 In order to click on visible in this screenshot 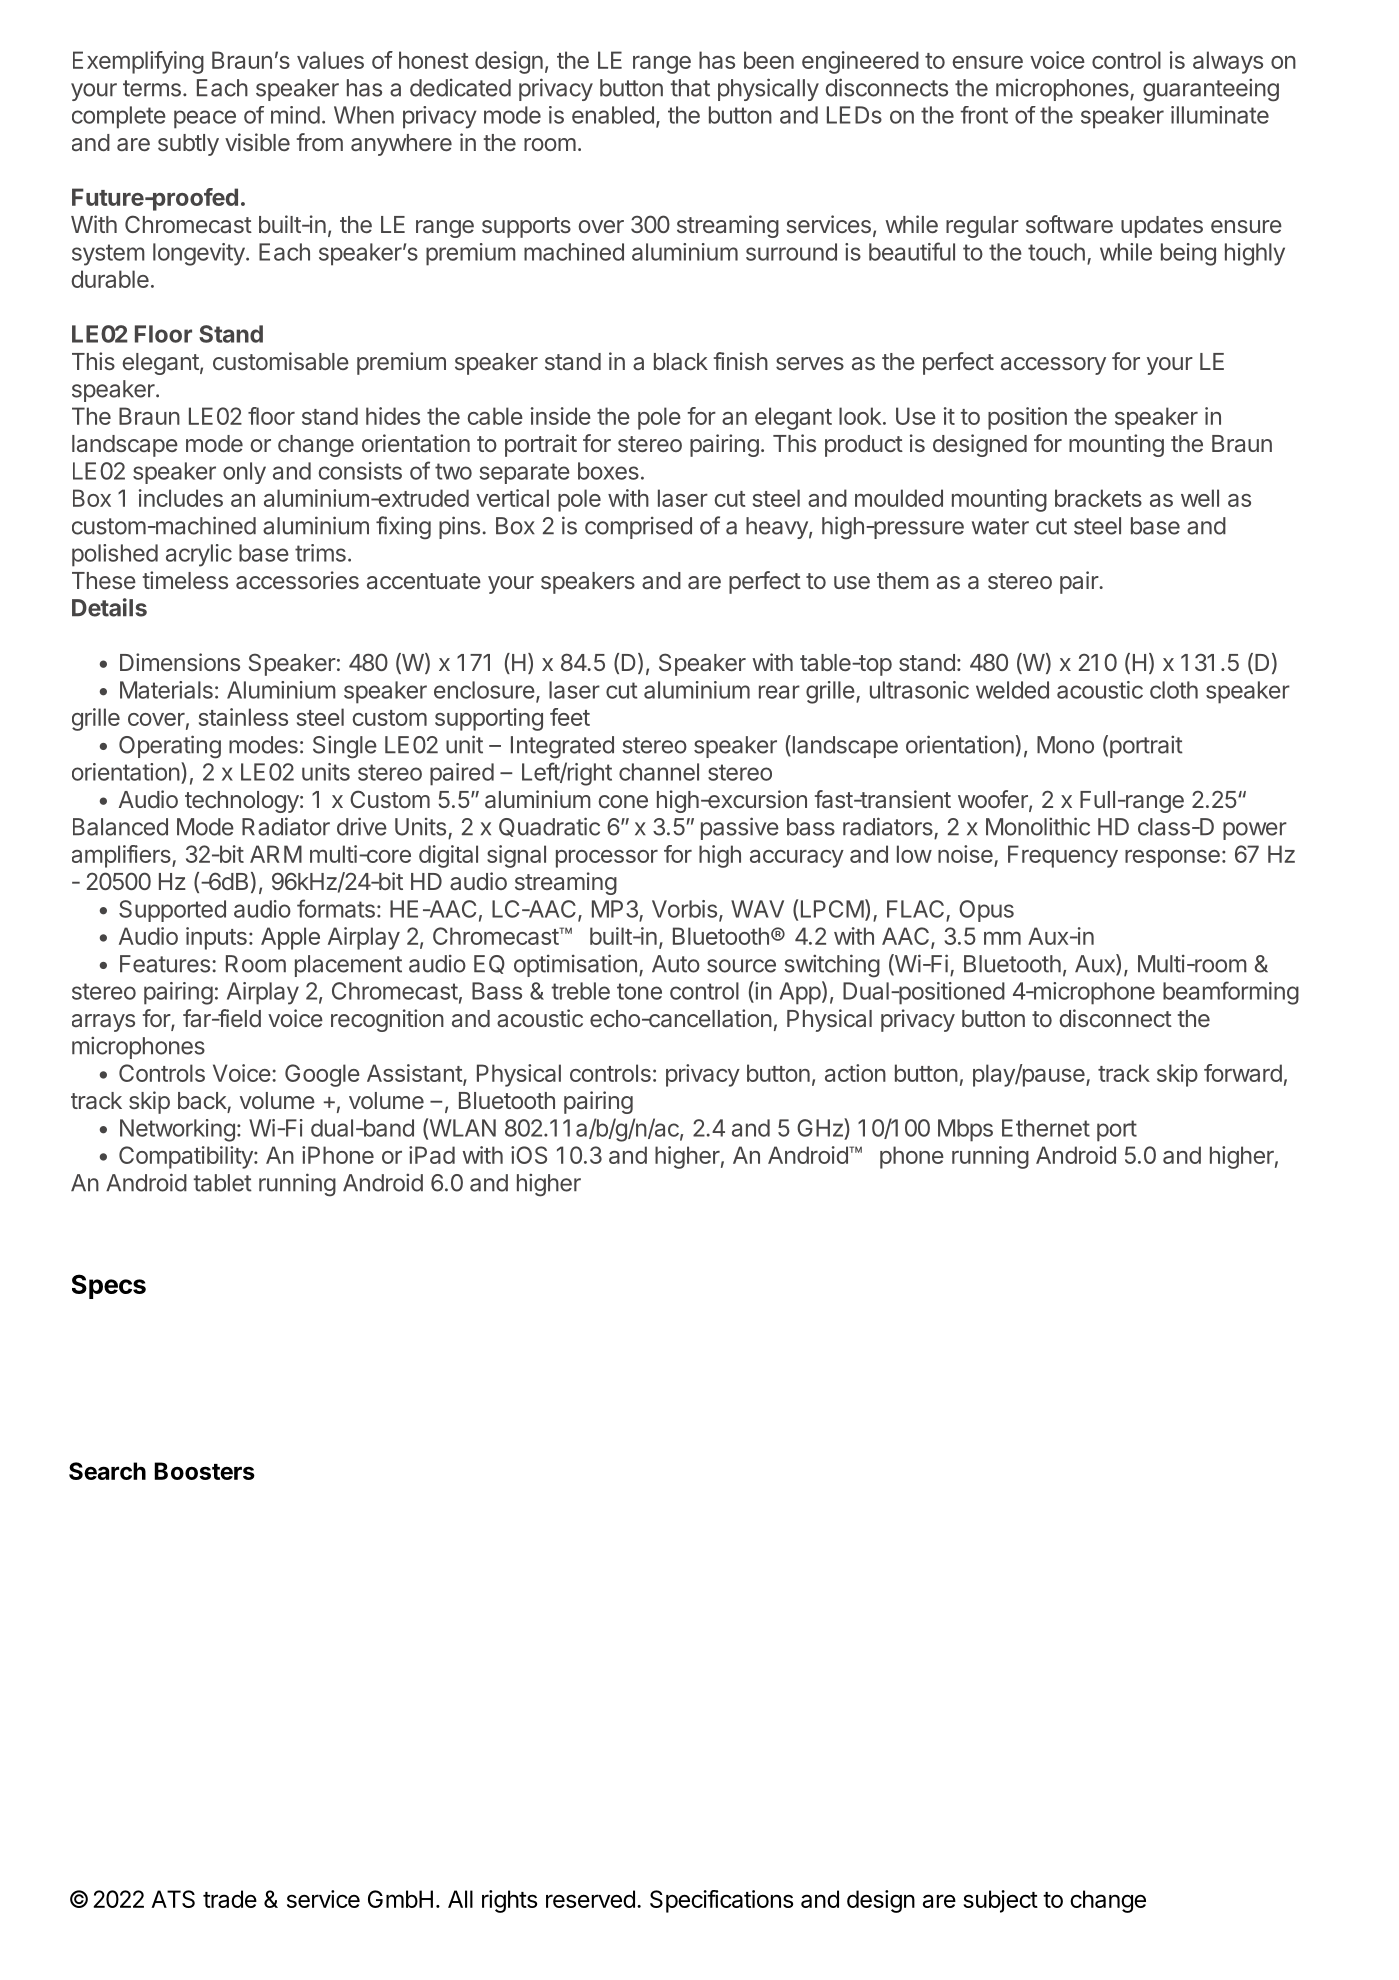, I will do `click(257, 142)`.
